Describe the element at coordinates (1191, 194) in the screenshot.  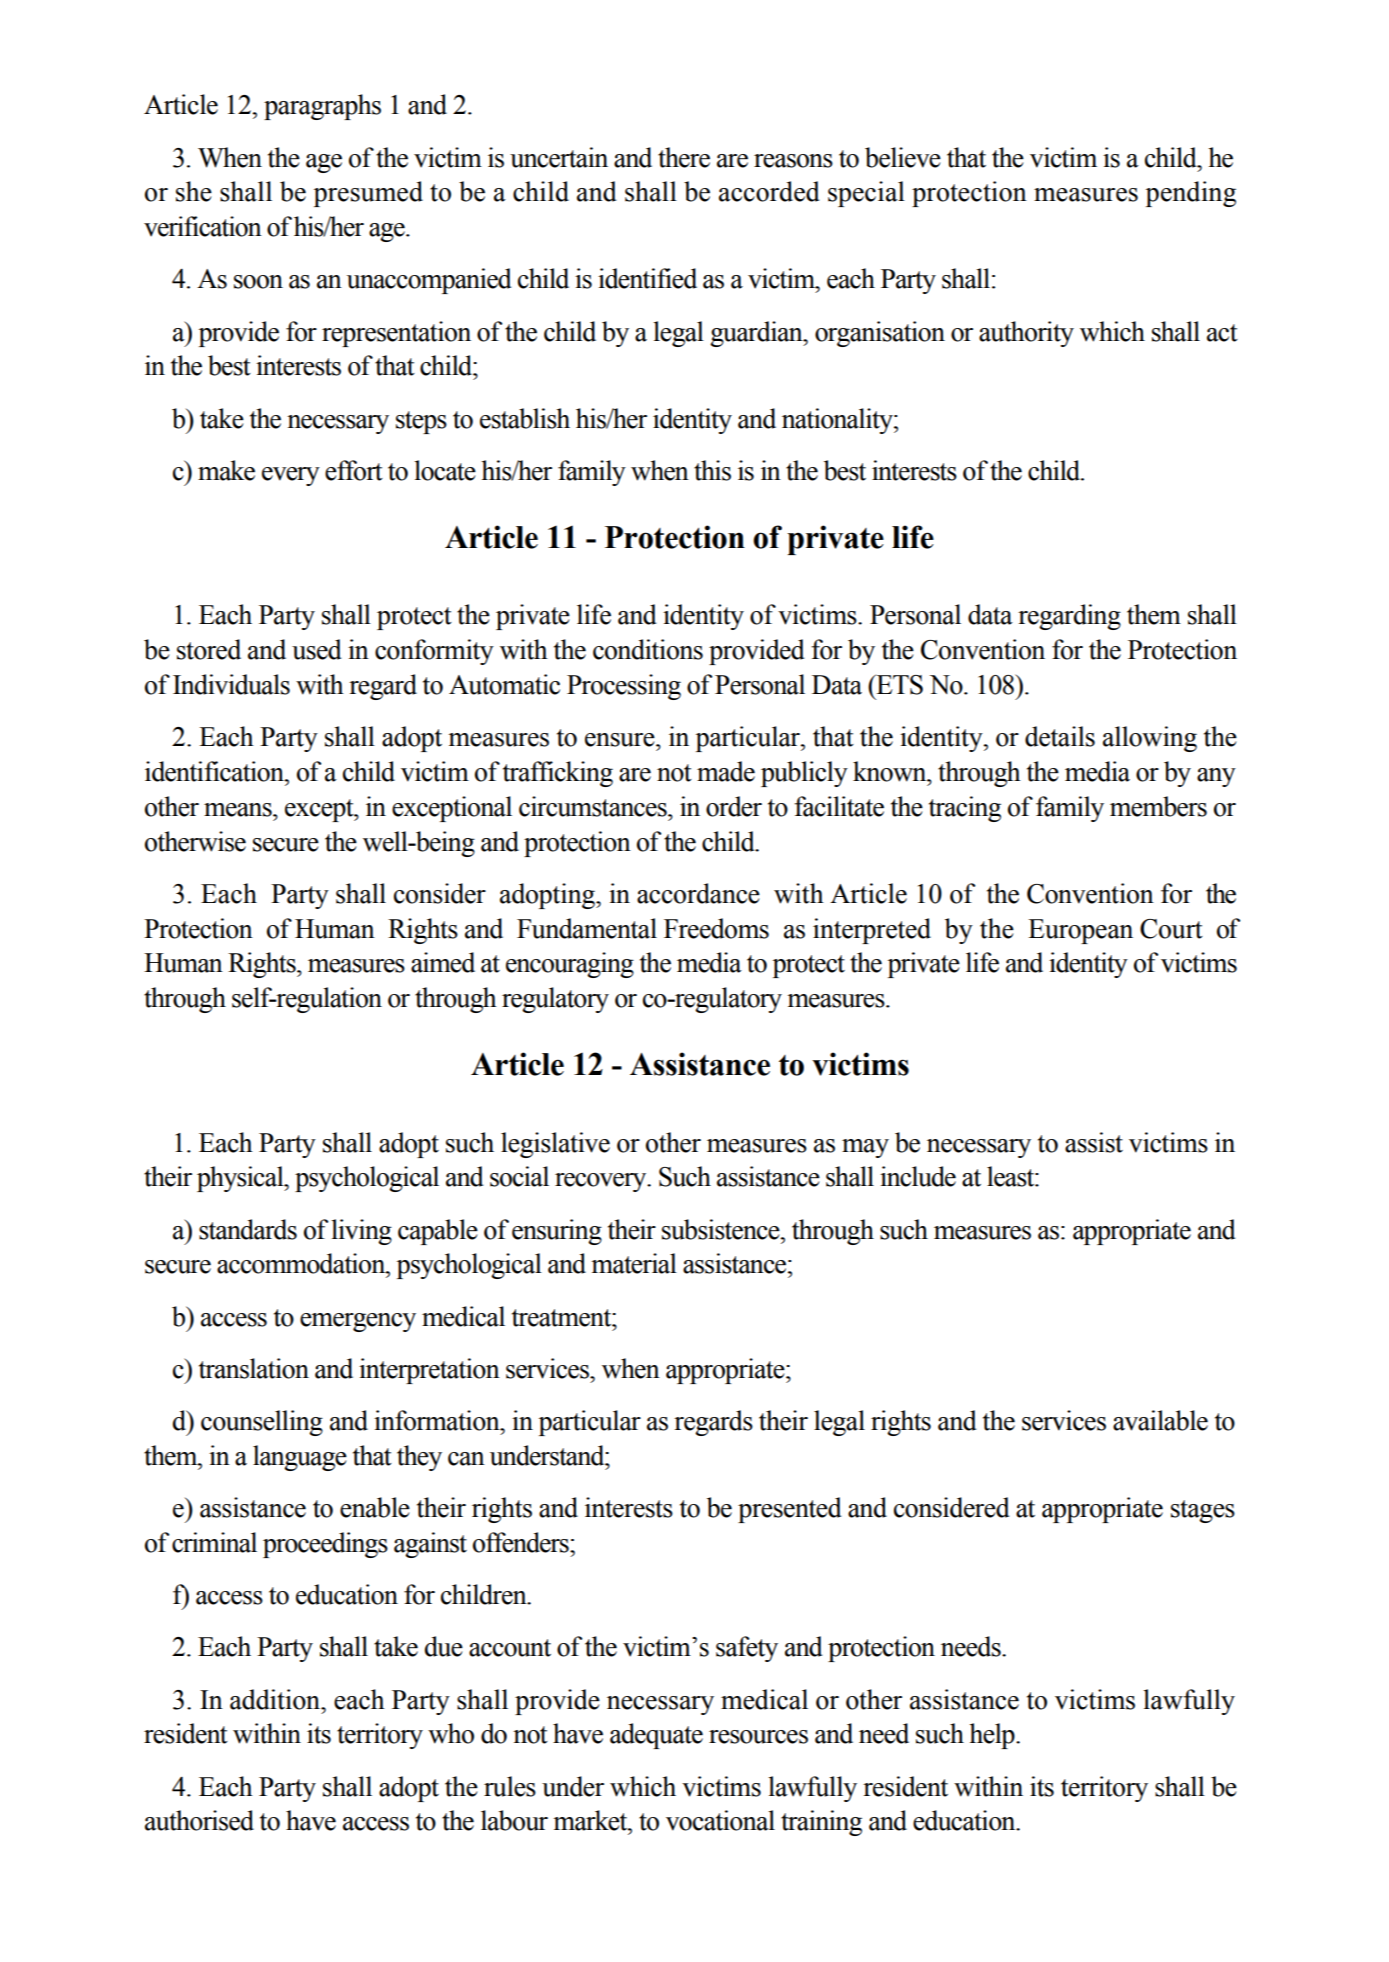
I see `pending` at that location.
